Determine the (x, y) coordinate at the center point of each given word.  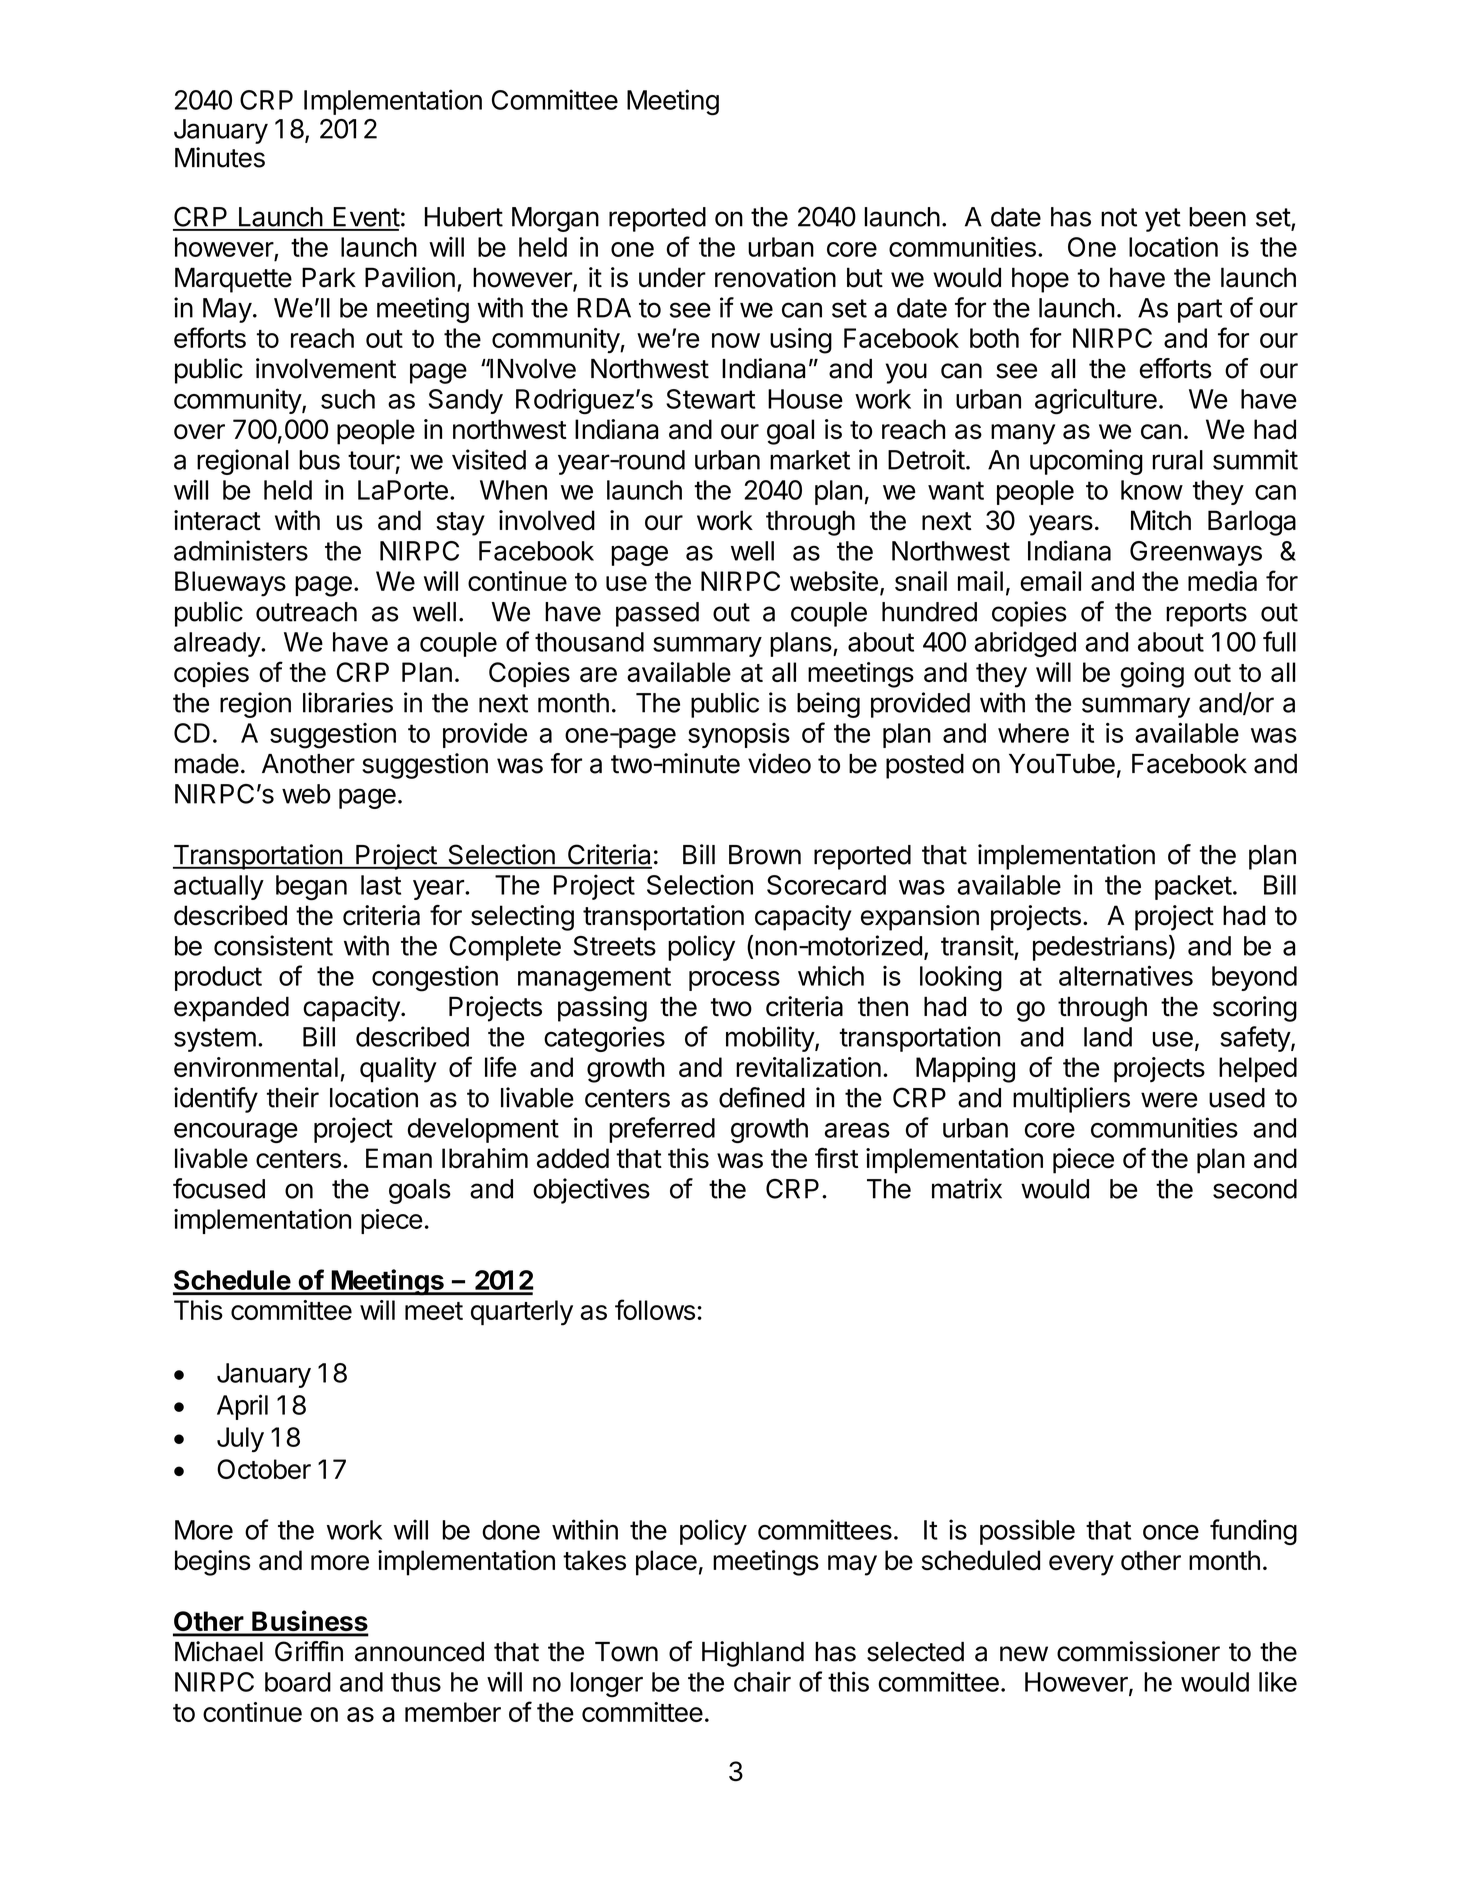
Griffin (309, 1651)
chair (762, 1681)
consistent (273, 945)
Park (329, 277)
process (734, 981)
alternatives (1126, 975)
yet (1163, 220)
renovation (775, 277)
